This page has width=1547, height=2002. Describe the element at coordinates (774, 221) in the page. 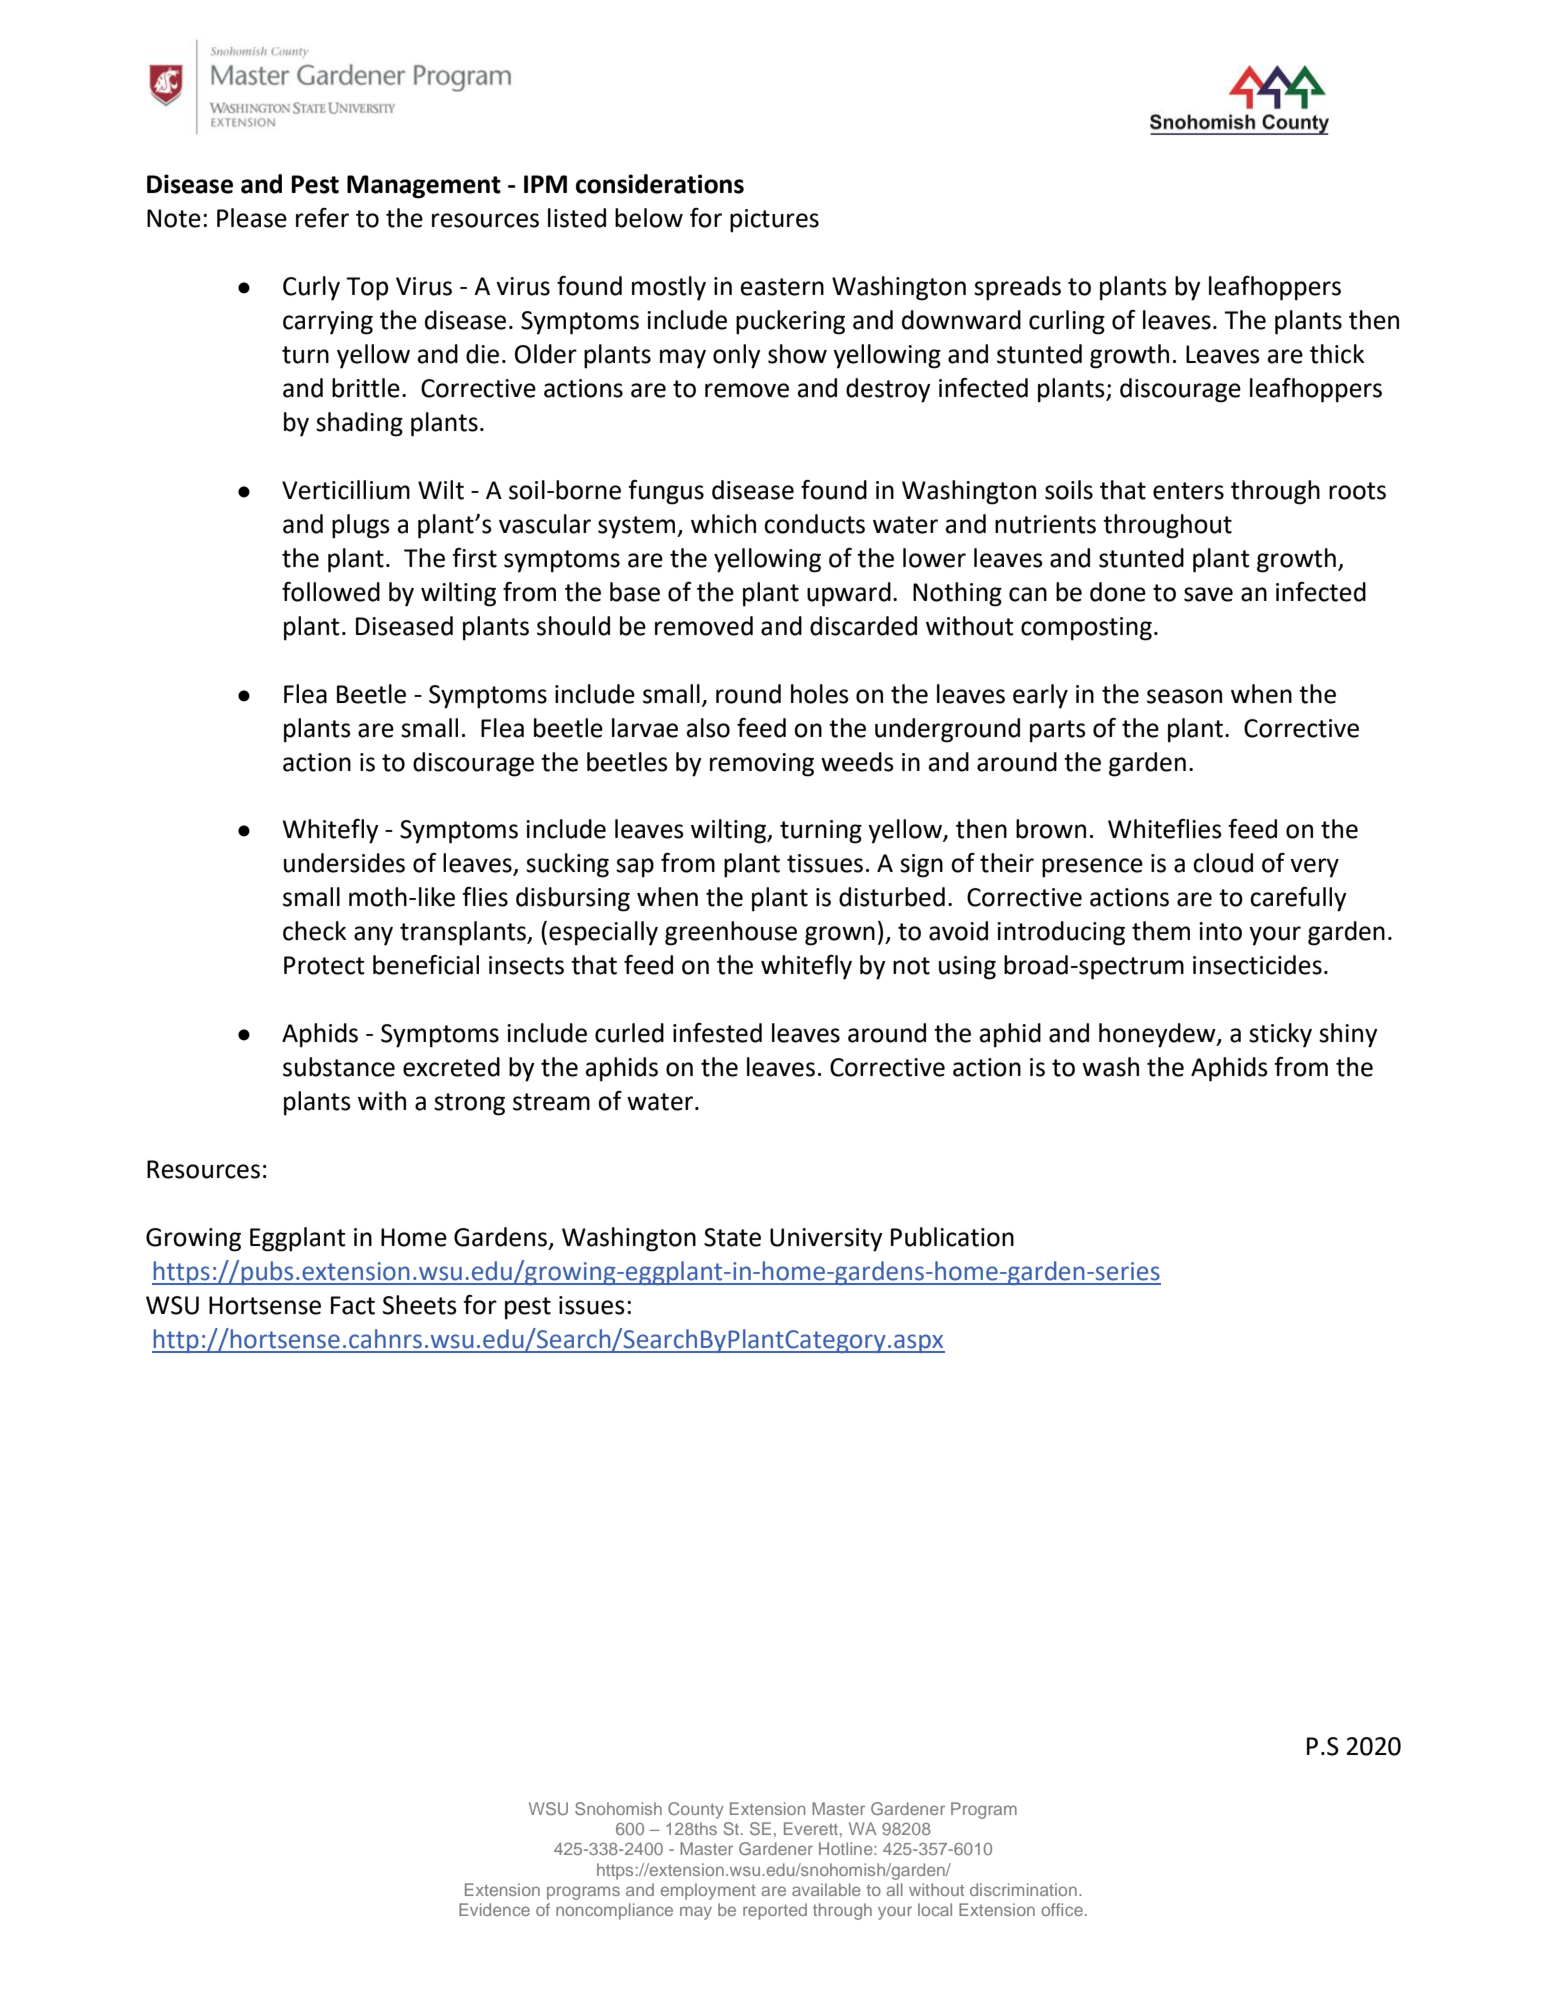

I see `pictures` at that location.
